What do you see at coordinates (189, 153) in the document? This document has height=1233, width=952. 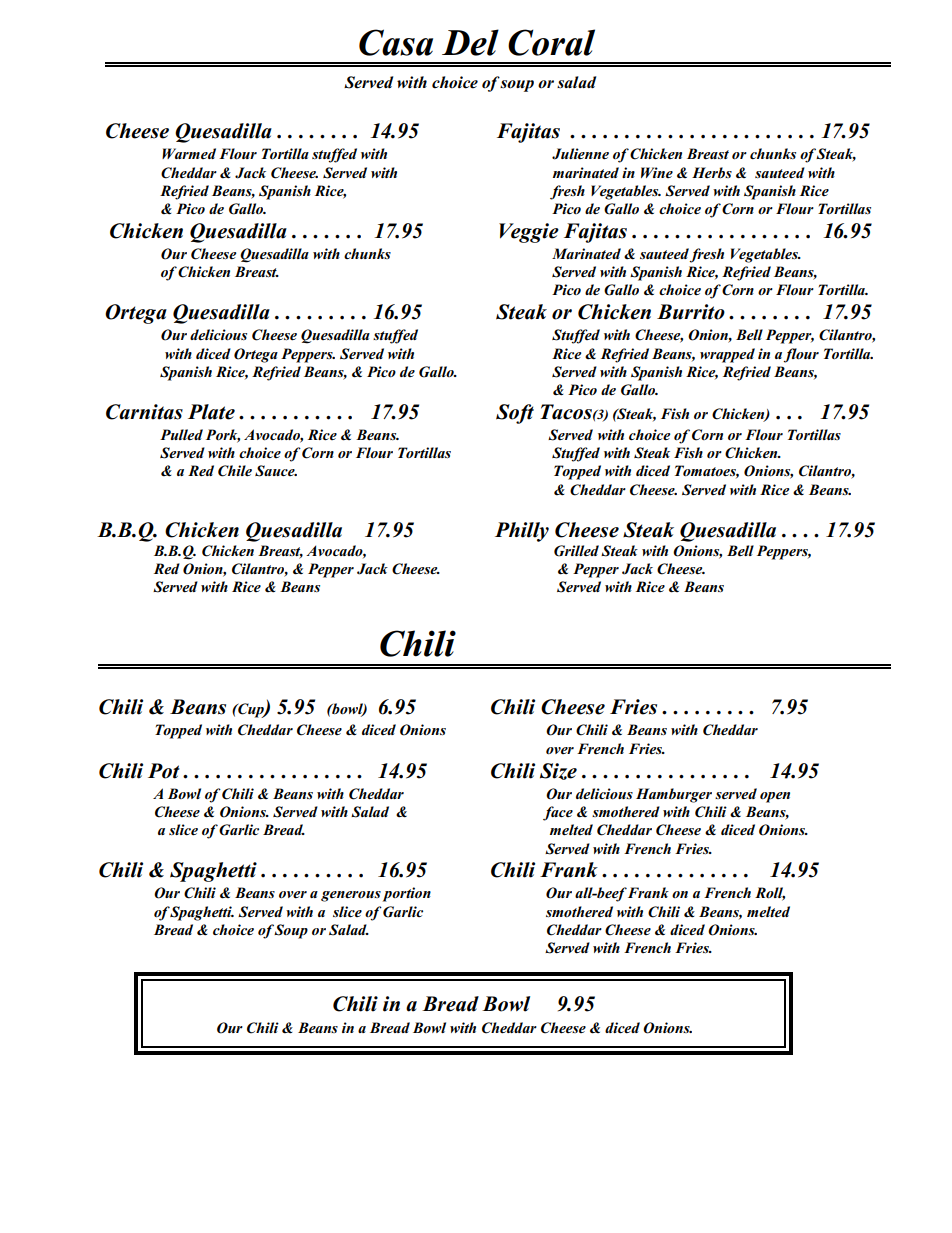 I see `Warmed` at bounding box center [189, 153].
